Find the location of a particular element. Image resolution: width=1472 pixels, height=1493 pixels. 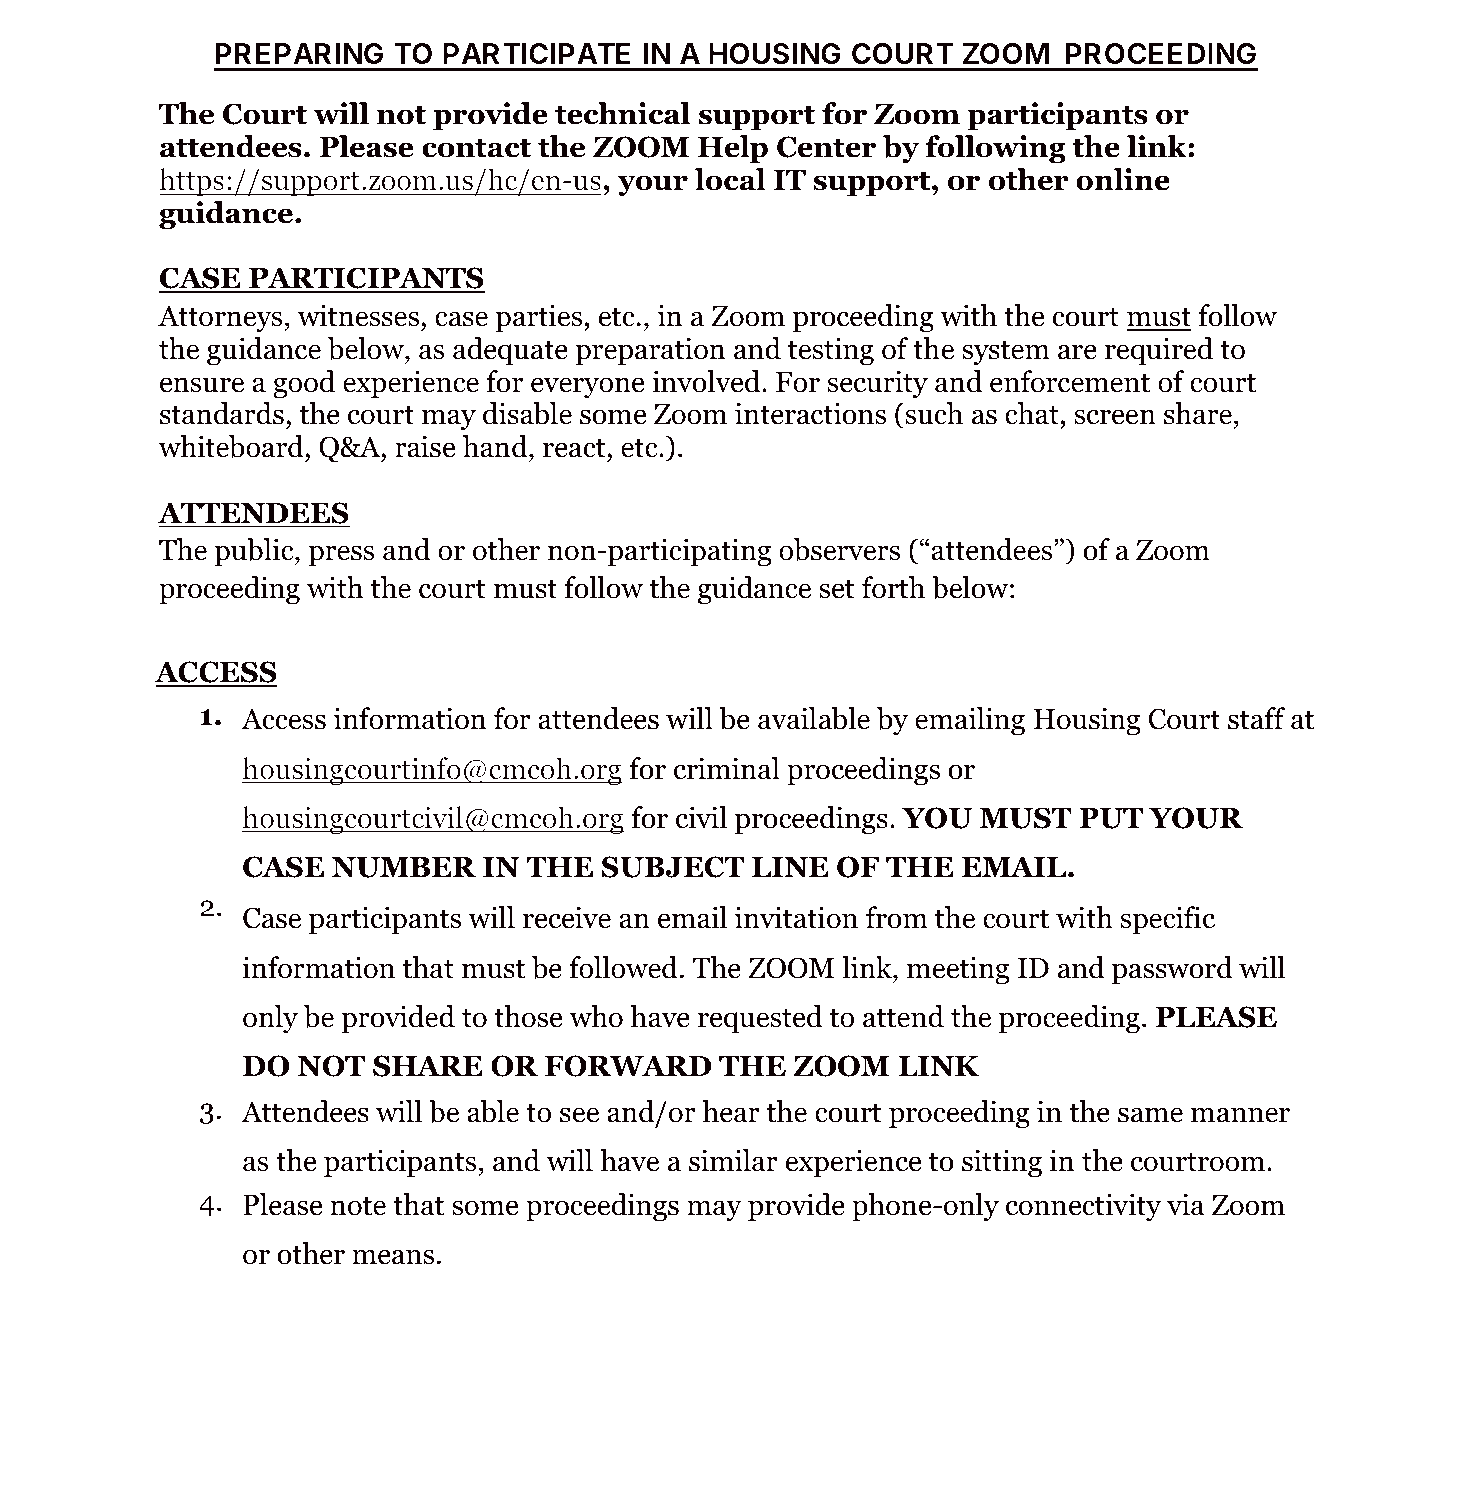

press is located at coordinates (341, 556).
